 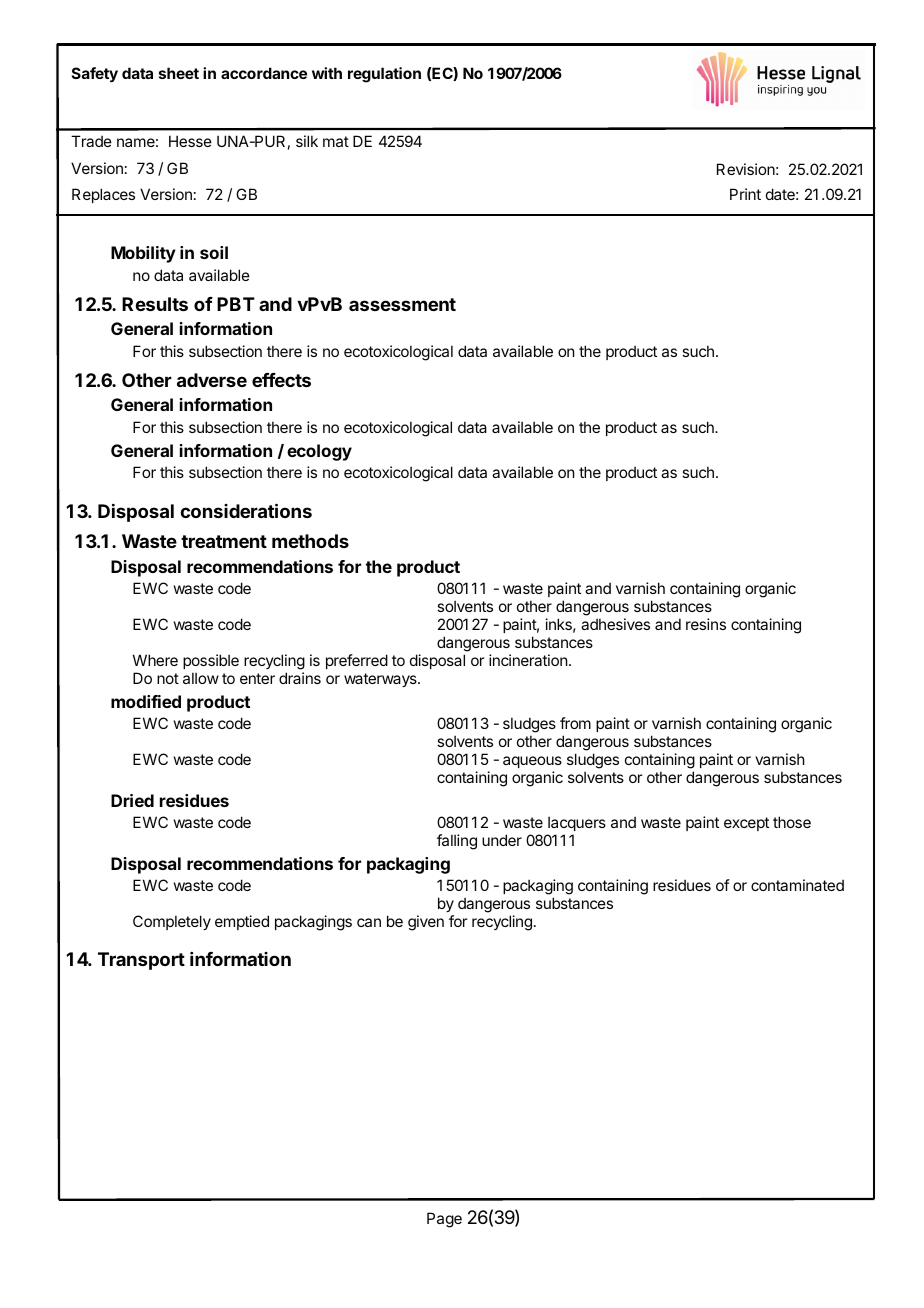 What do you see at coordinates (706, 624) in the image?
I see `resins` at bounding box center [706, 624].
